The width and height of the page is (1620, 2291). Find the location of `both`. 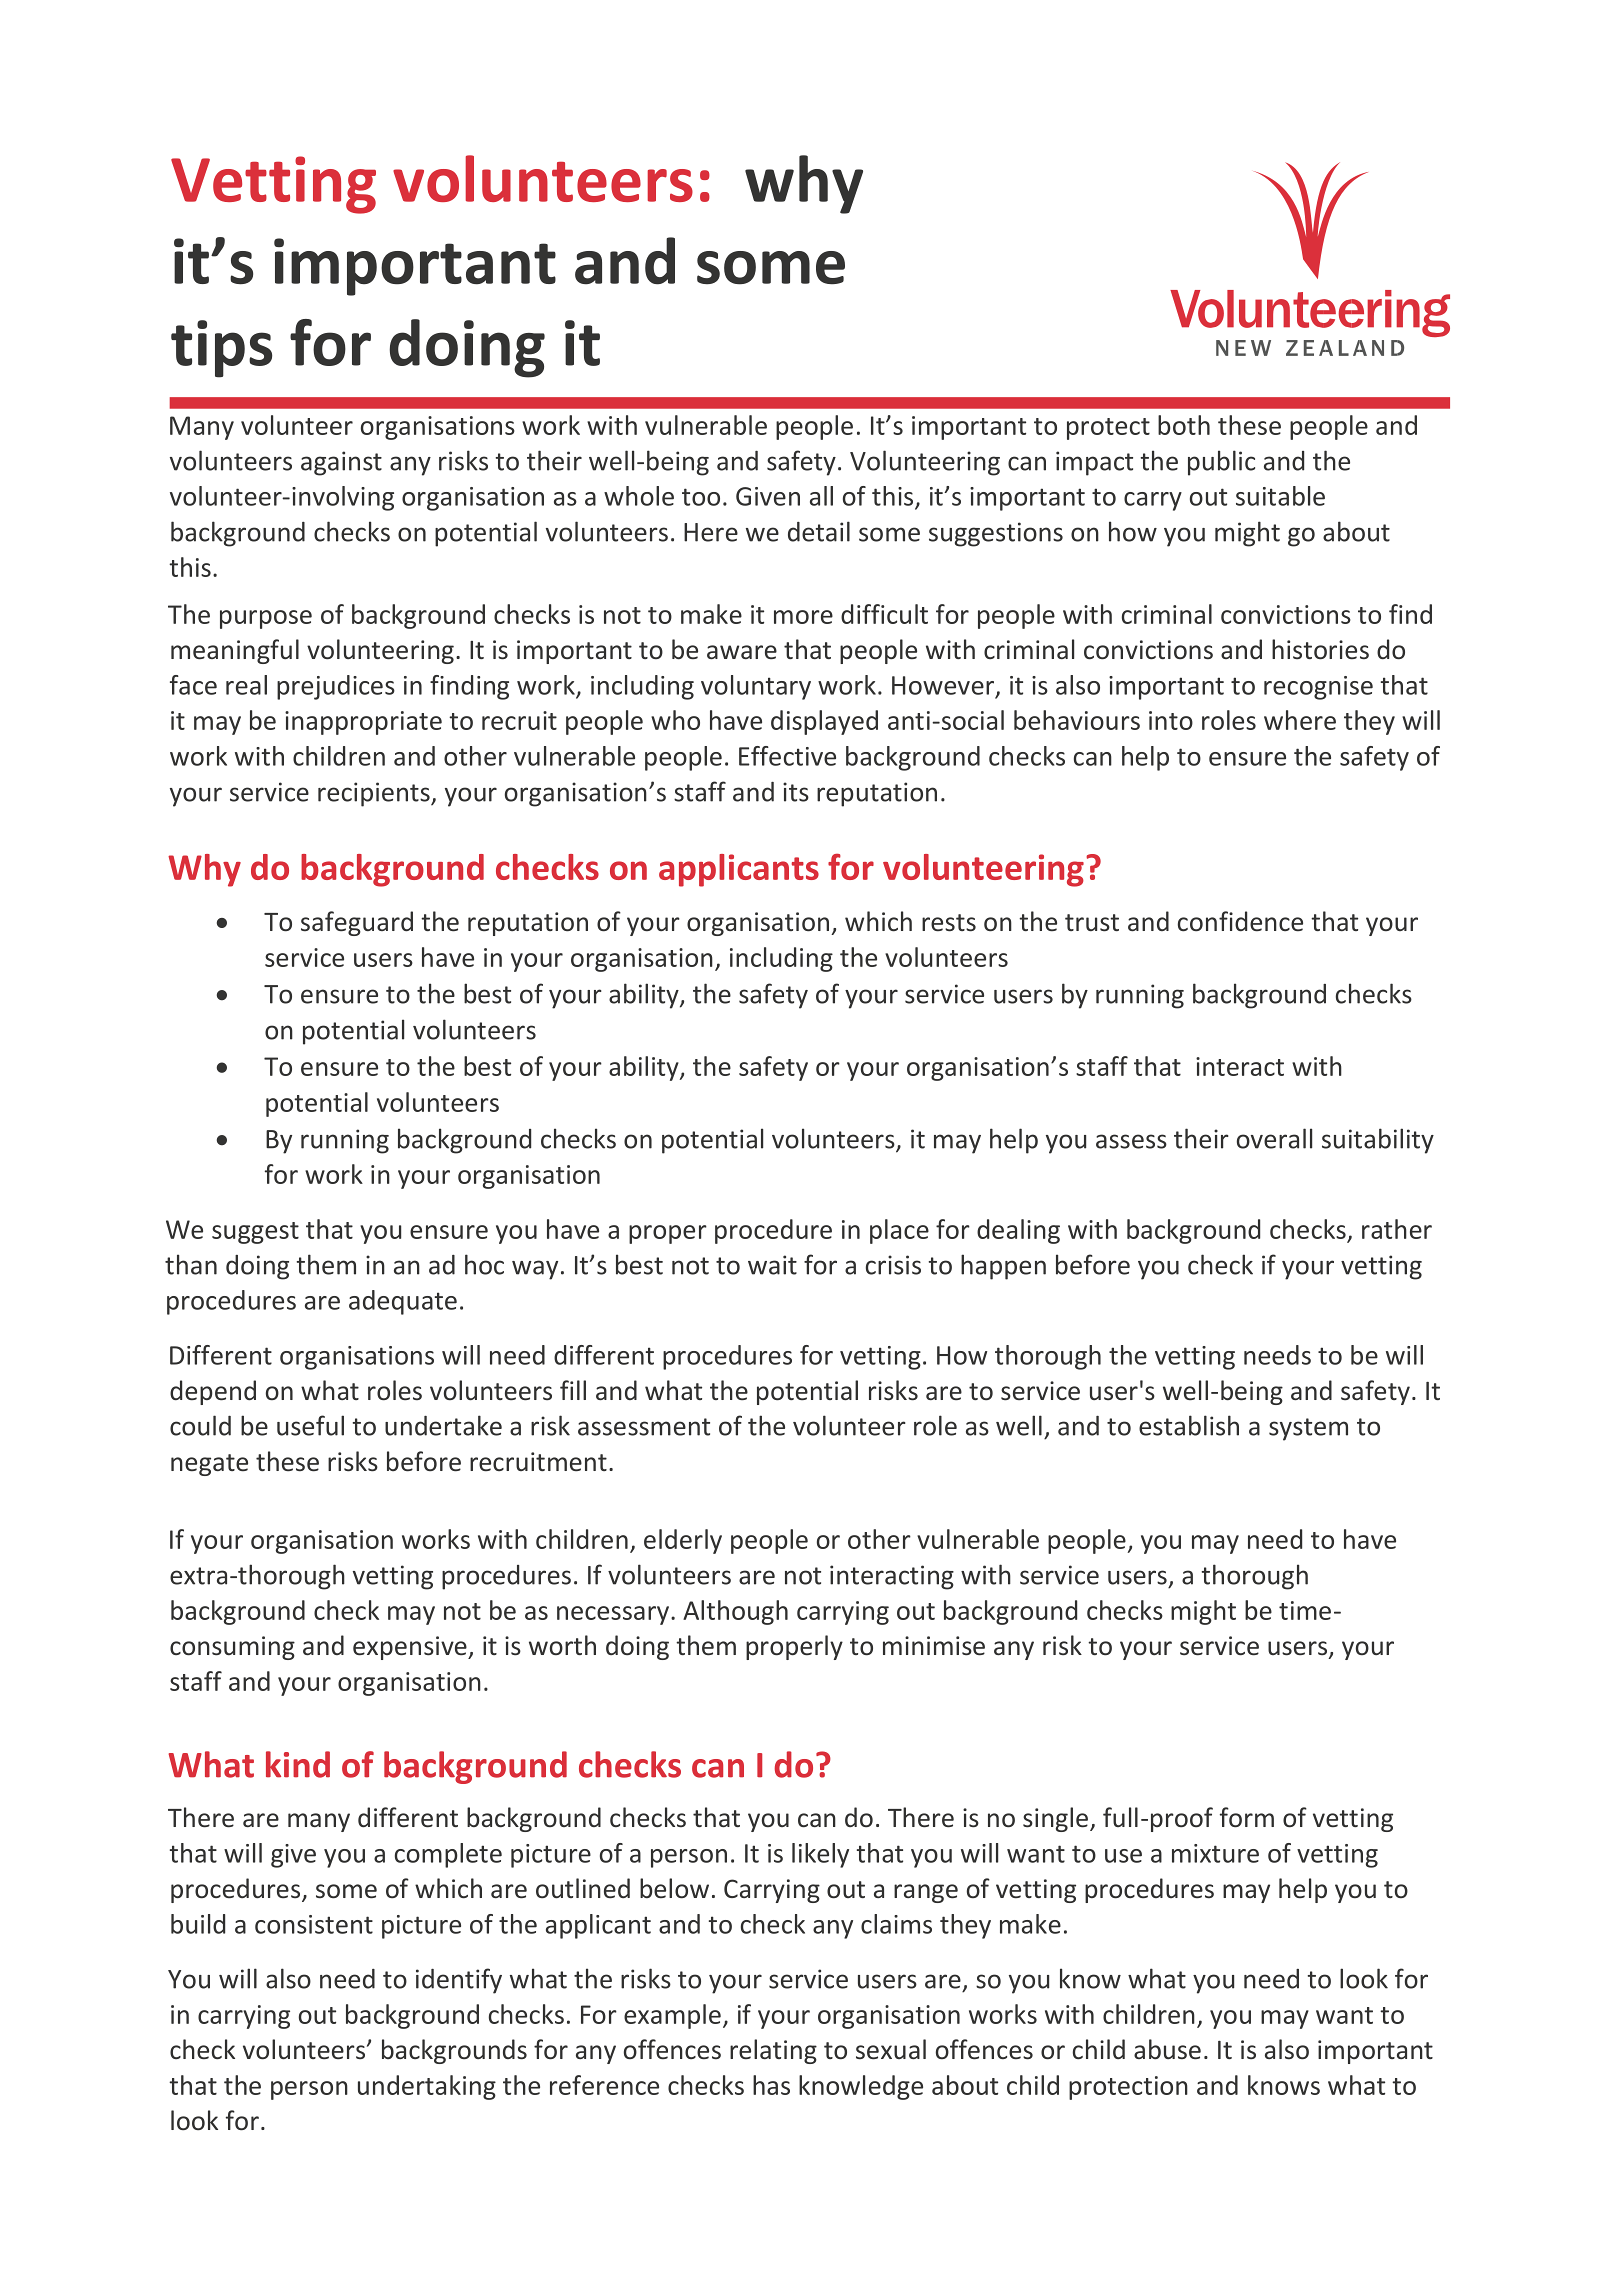

both is located at coordinates (1184, 425).
